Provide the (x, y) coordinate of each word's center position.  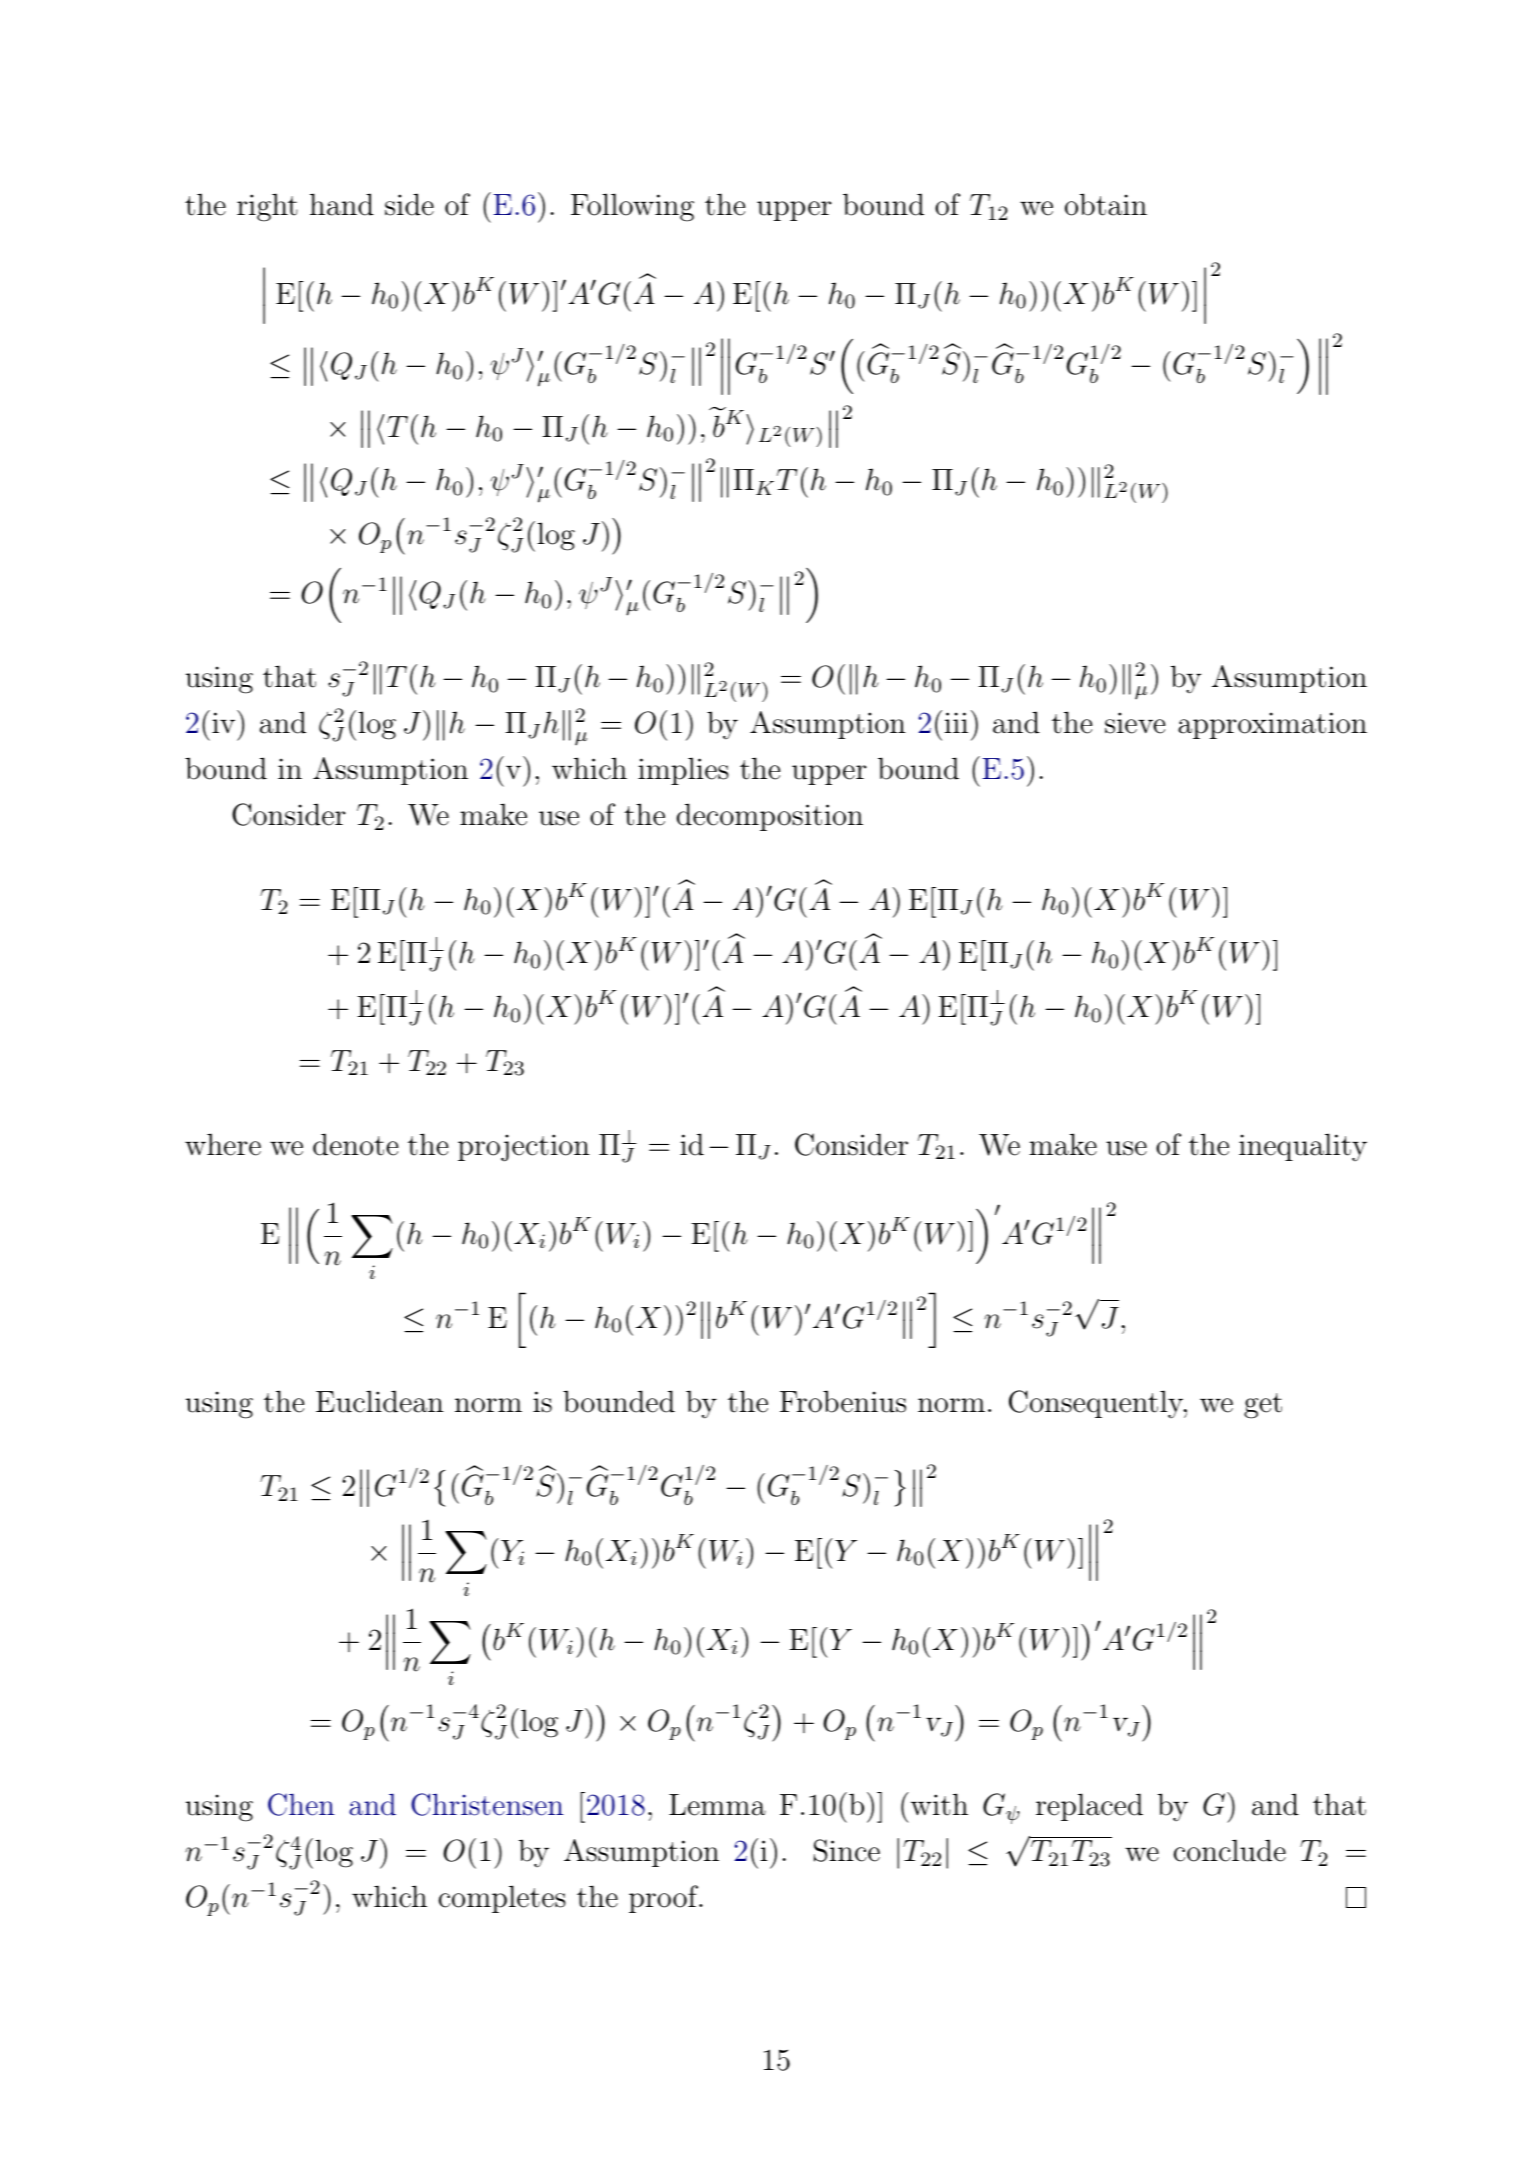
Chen (301, 1804)
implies (683, 771)
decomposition (770, 817)
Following (632, 207)
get (1263, 1406)
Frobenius (843, 1401)
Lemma (717, 1805)
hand (342, 204)
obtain (1106, 204)
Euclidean (380, 1401)
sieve (1135, 723)
